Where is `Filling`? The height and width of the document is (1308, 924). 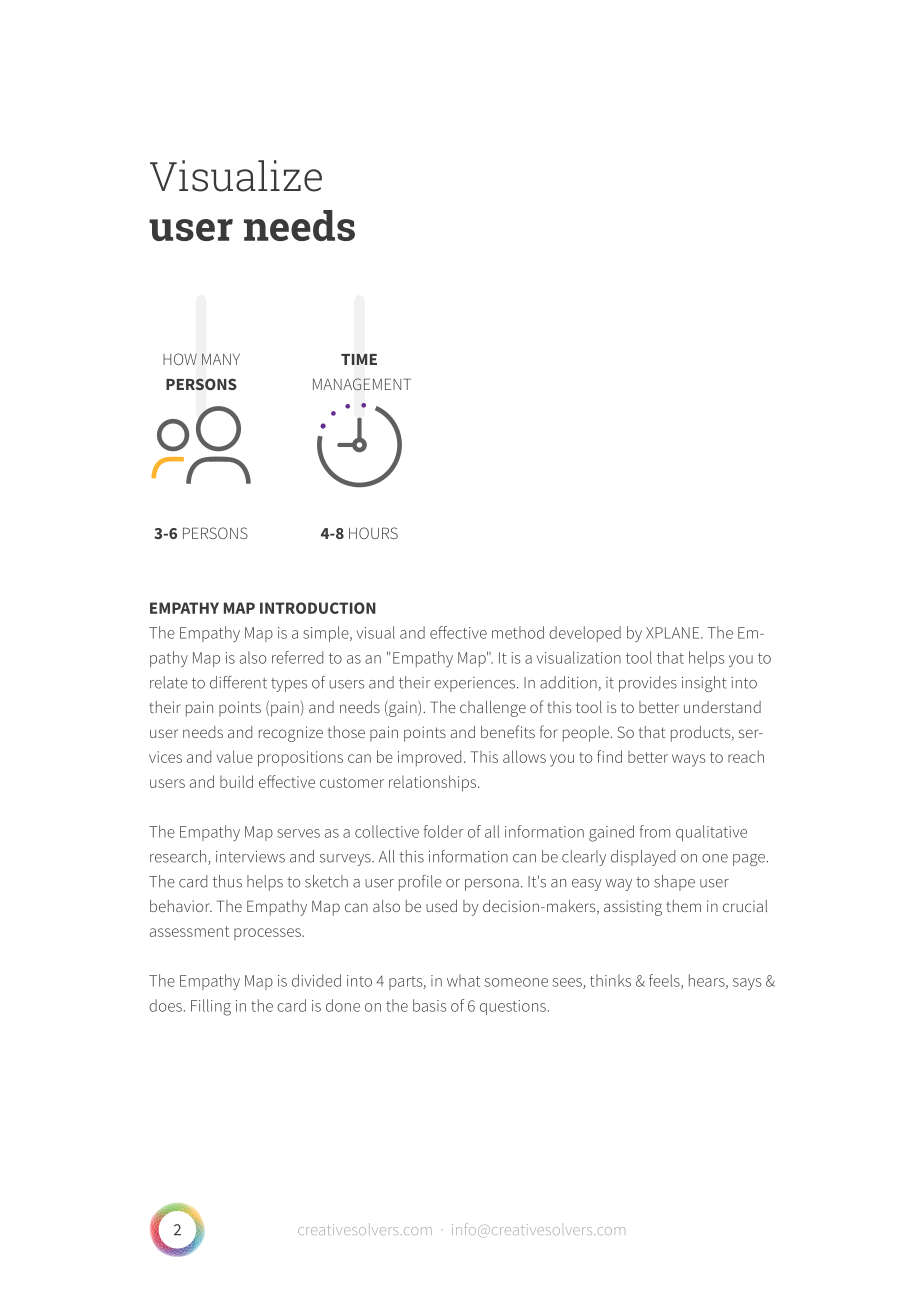
Filling is located at coordinates (211, 1007).
